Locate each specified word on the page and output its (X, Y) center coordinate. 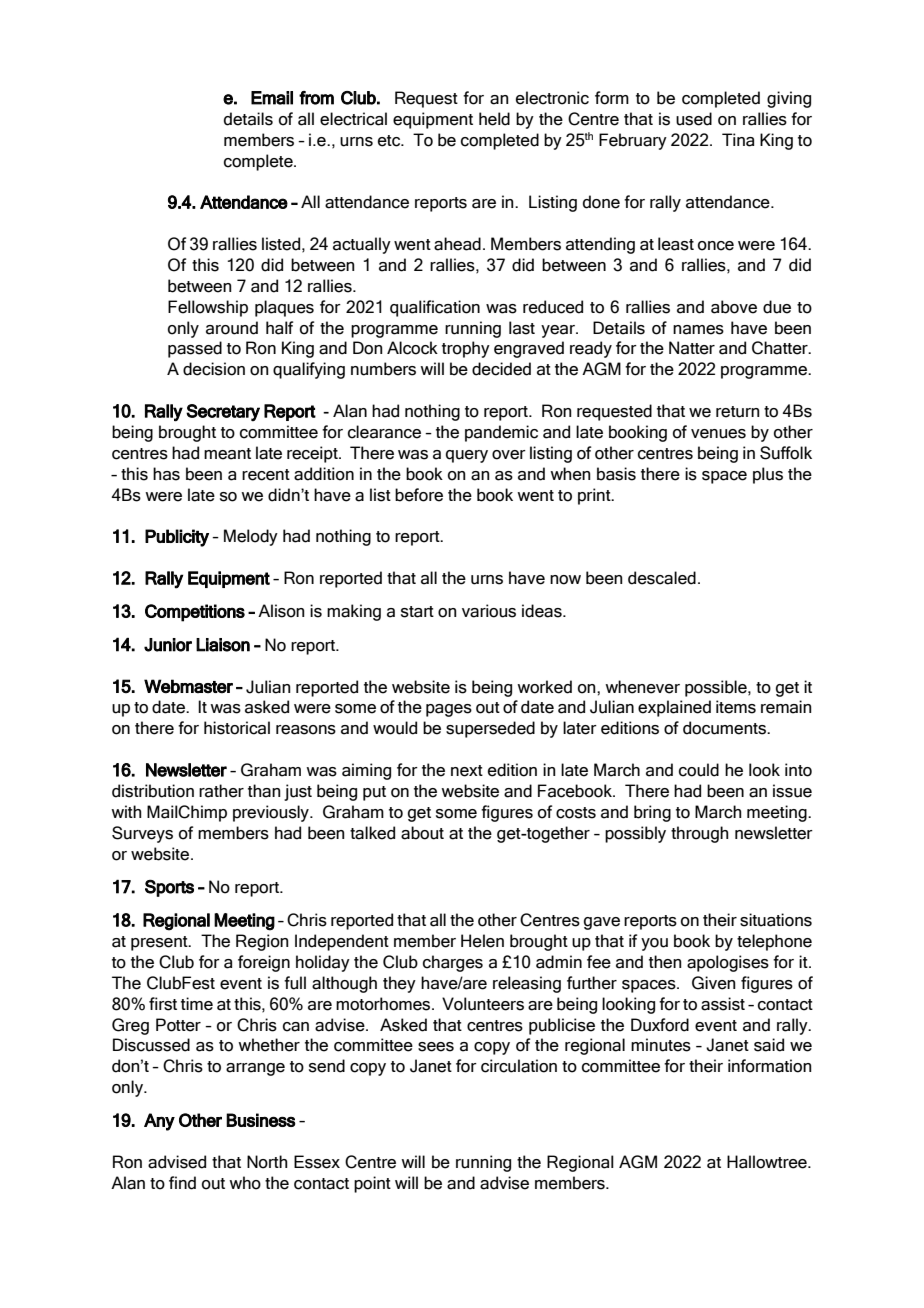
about (422, 833)
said (769, 1045)
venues (718, 434)
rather (221, 791)
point (372, 1184)
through (700, 834)
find (182, 1183)
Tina (738, 140)
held (494, 119)
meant (227, 454)
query (467, 456)
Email (272, 98)
